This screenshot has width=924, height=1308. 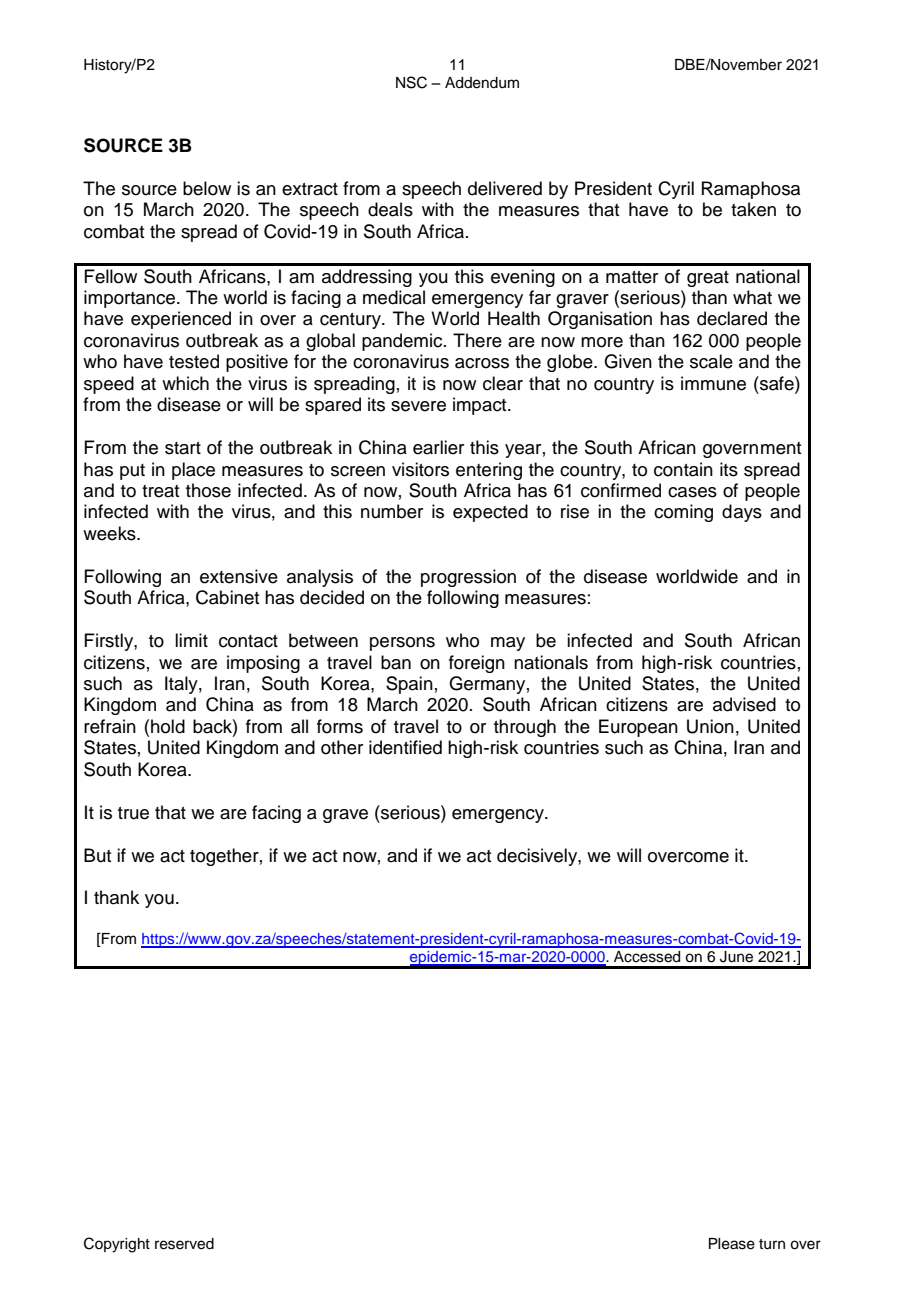 I want to click on limit, so click(x=191, y=640).
